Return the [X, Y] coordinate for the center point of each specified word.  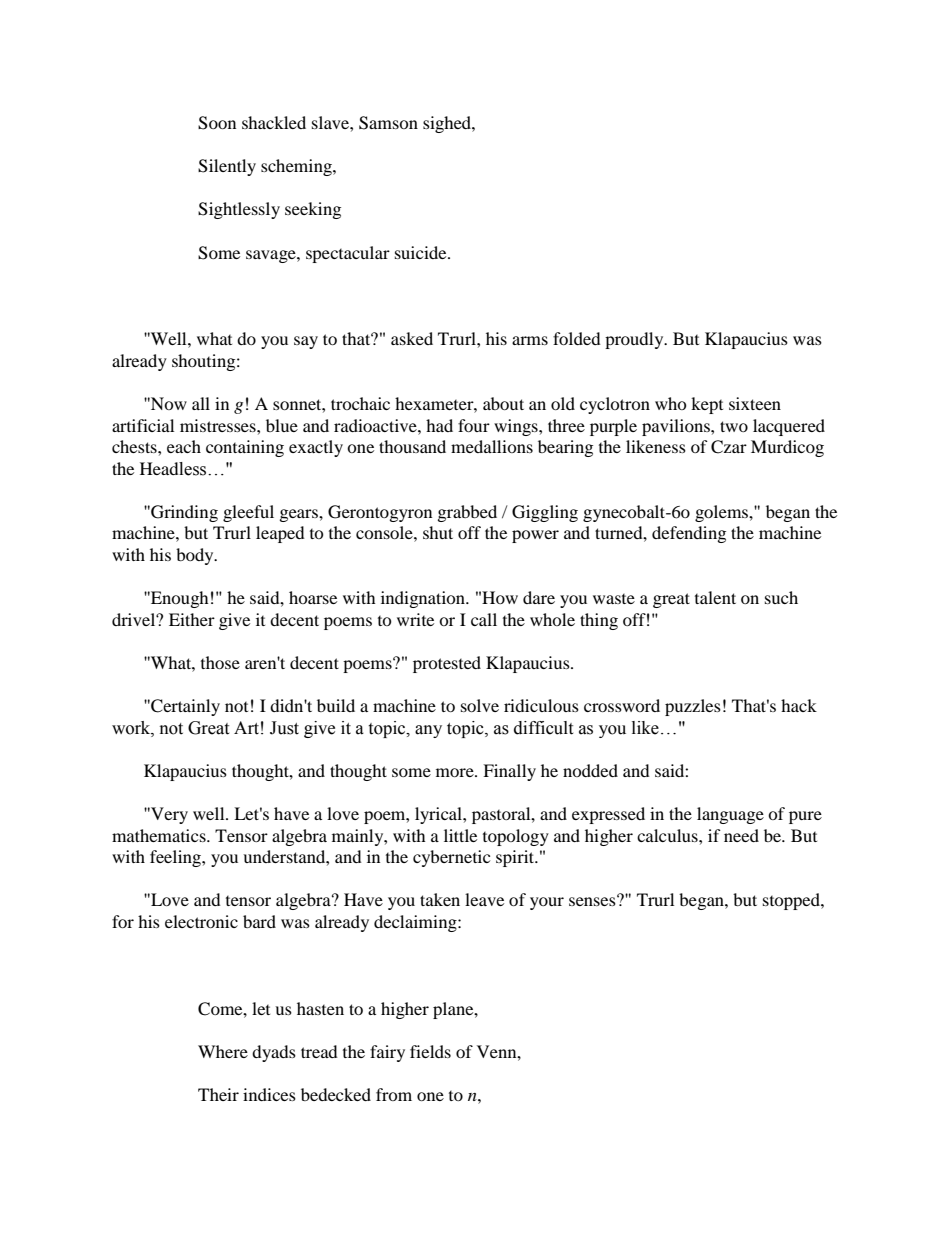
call [484, 619]
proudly [635, 340]
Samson [388, 123]
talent [715, 597]
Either [192, 619]
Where [223, 1051]
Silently [227, 167]
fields [430, 1051]
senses [593, 900]
